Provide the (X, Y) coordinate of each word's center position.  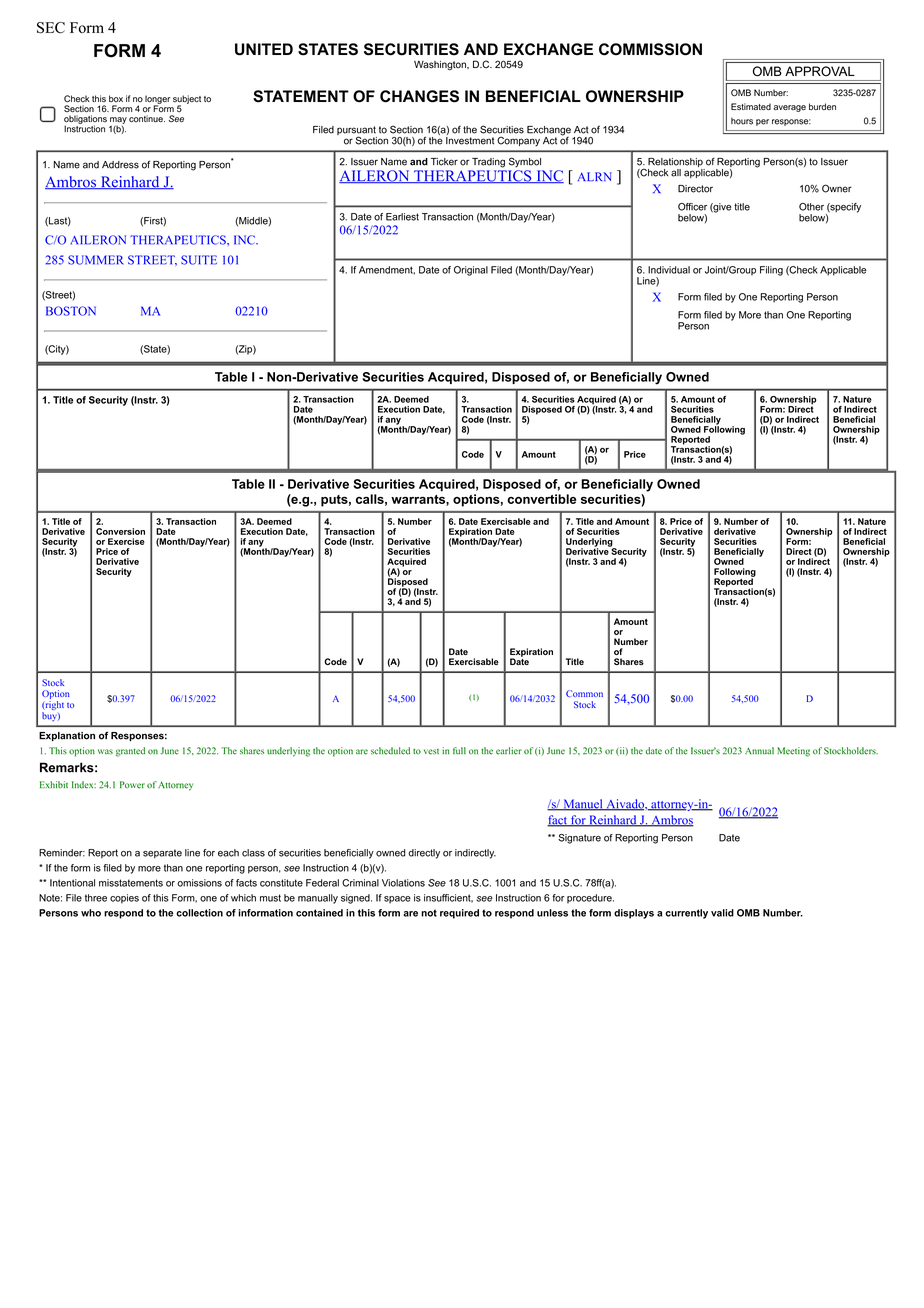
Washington (441, 65)
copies (124, 899)
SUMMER (96, 260)
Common (584, 693)
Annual (759, 751)
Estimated (751, 107)
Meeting (793, 752)
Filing (771, 271)
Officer (692, 207)
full (459, 751)
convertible (542, 499)
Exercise (126, 541)
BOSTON (71, 311)
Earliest (402, 217)
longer (158, 100)
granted (130, 752)
